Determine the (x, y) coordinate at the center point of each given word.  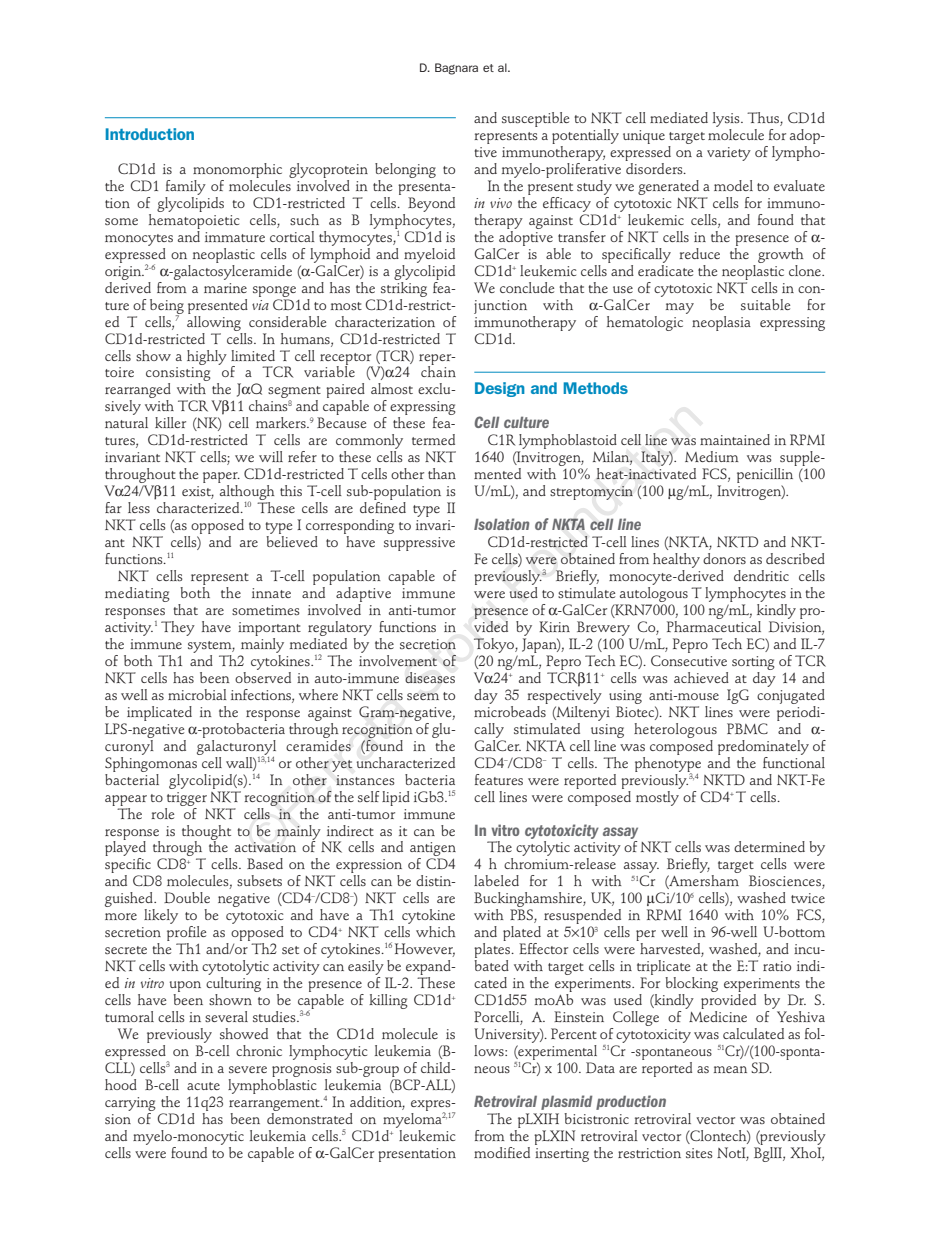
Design (500, 389)
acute (203, 1086)
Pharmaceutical (714, 625)
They (178, 628)
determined (769, 846)
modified (502, 1152)
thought (206, 833)
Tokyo (495, 645)
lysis (727, 119)
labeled (496, 880)
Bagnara (456, 69)
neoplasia (721, 323)
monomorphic (237, 170)
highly (207, 357)
